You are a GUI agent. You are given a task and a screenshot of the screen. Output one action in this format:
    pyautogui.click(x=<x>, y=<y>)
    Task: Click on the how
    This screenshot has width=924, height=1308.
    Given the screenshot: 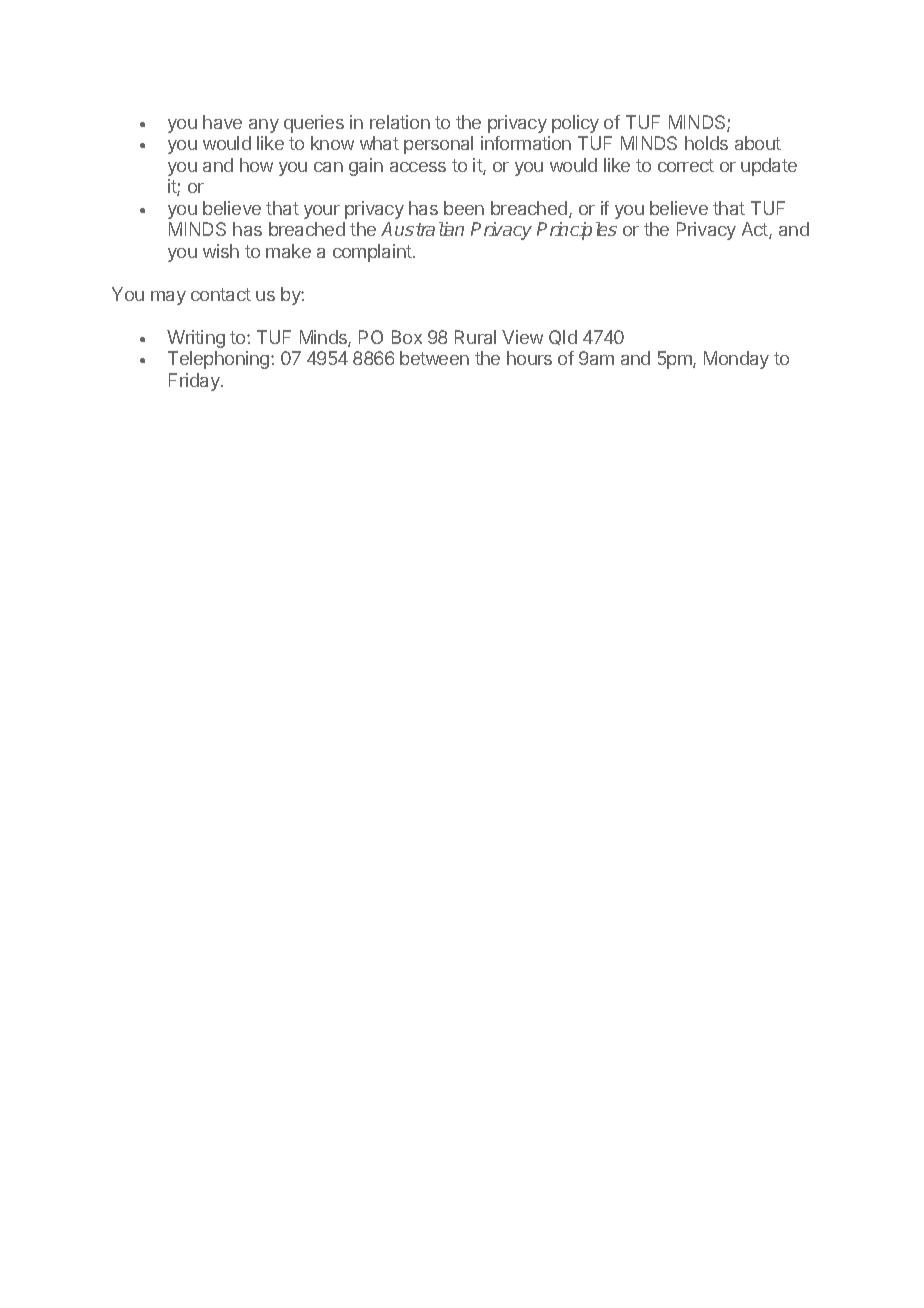 What is the action you would take?
    pyautogui.click(x=256, y=165)
